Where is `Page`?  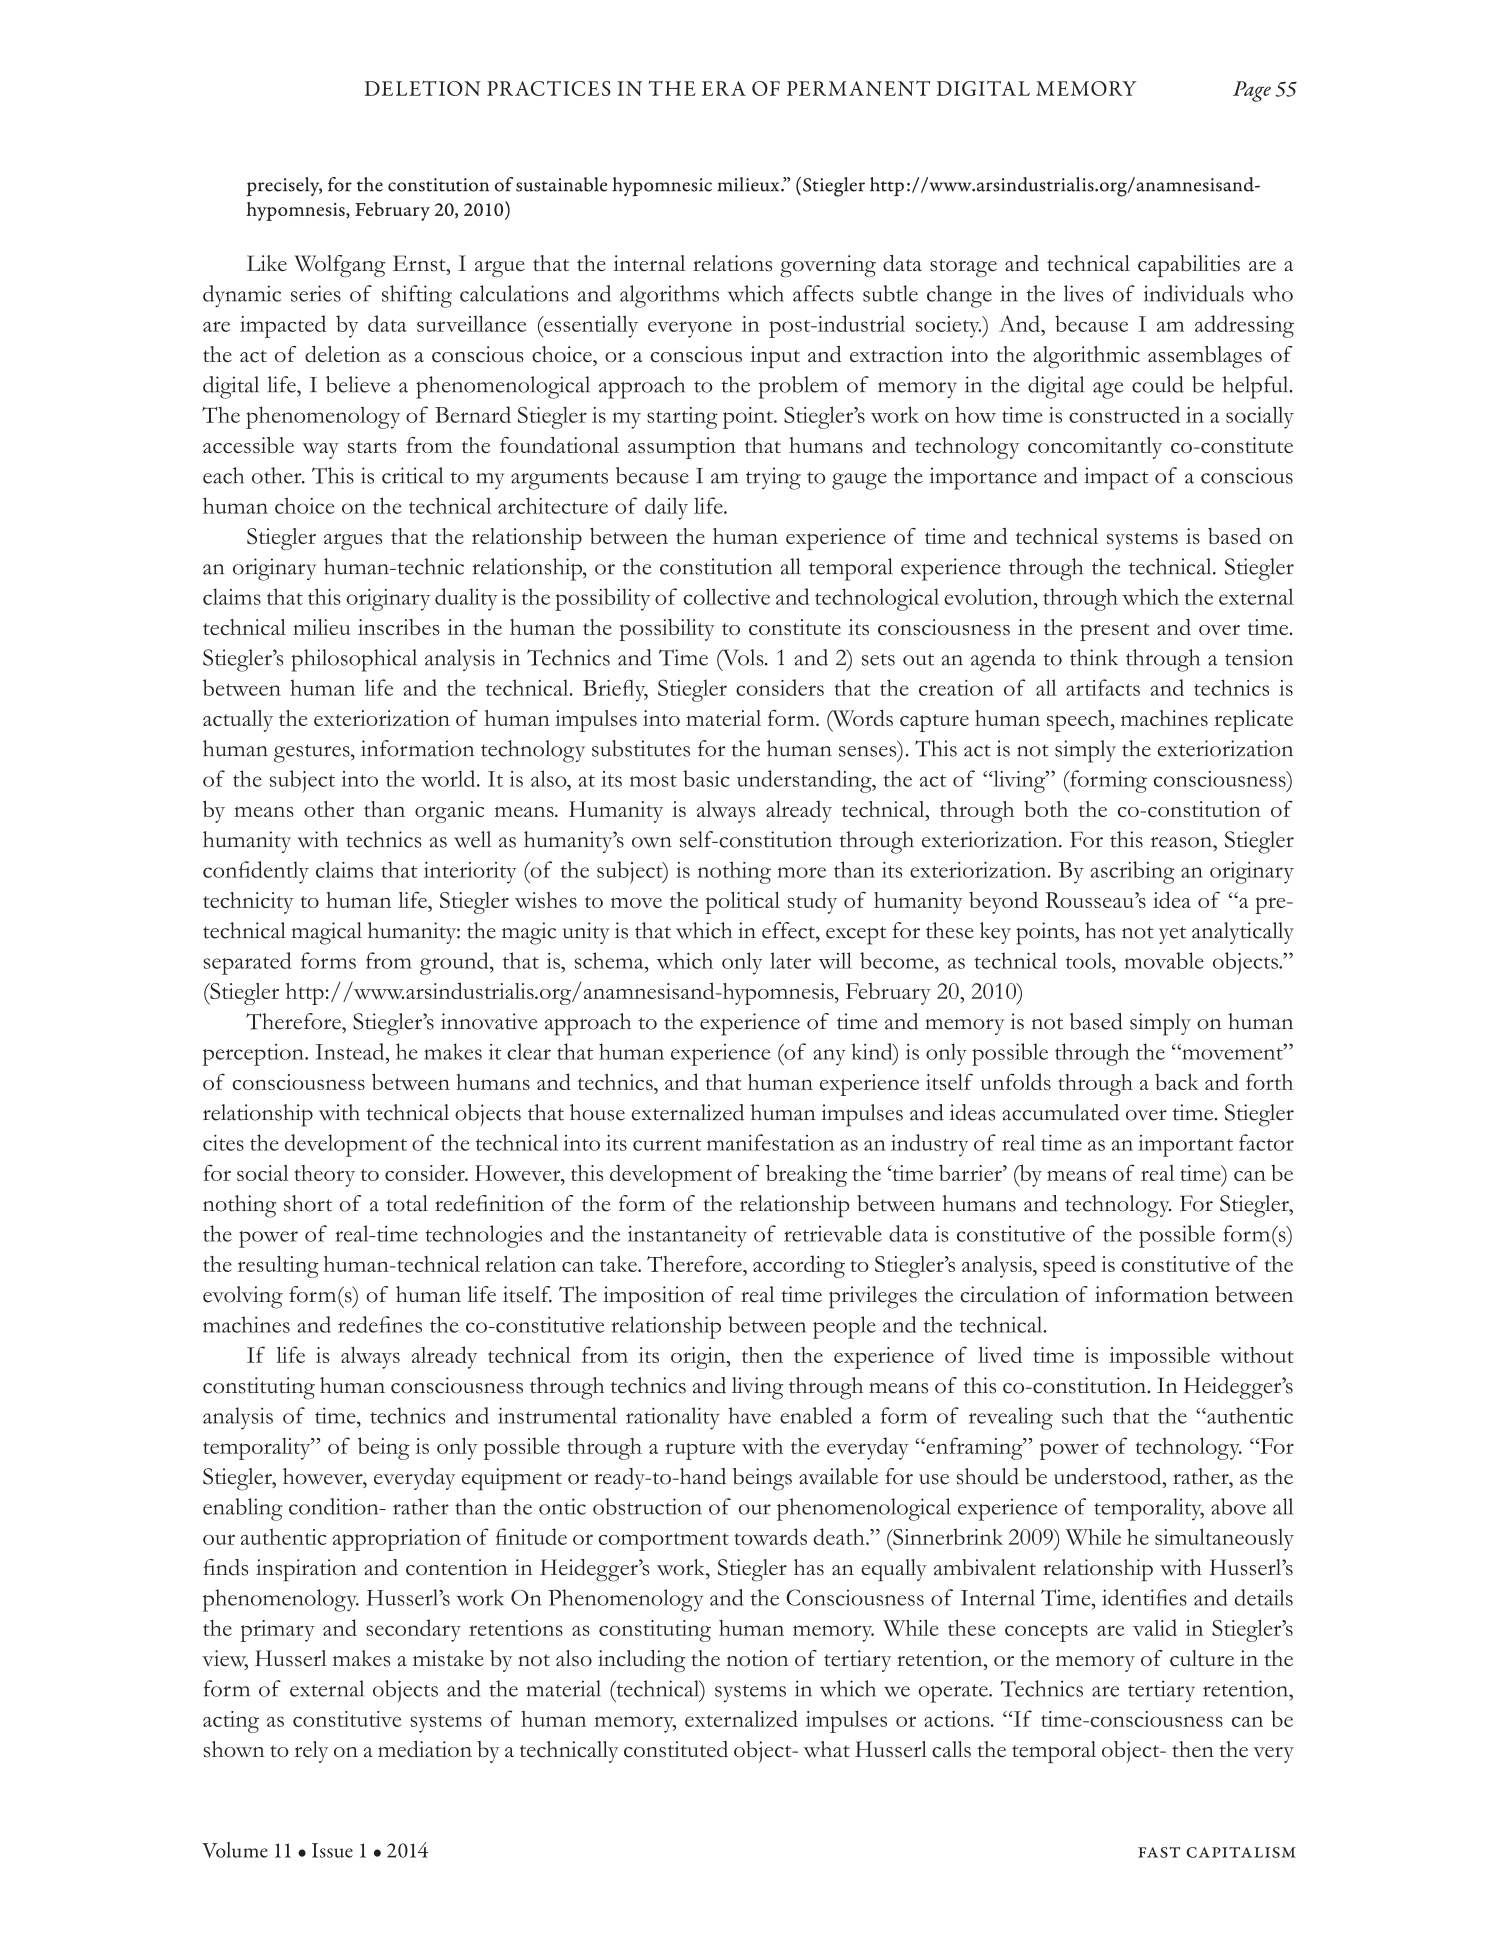
Page is located at coordinates (1252, 91).
